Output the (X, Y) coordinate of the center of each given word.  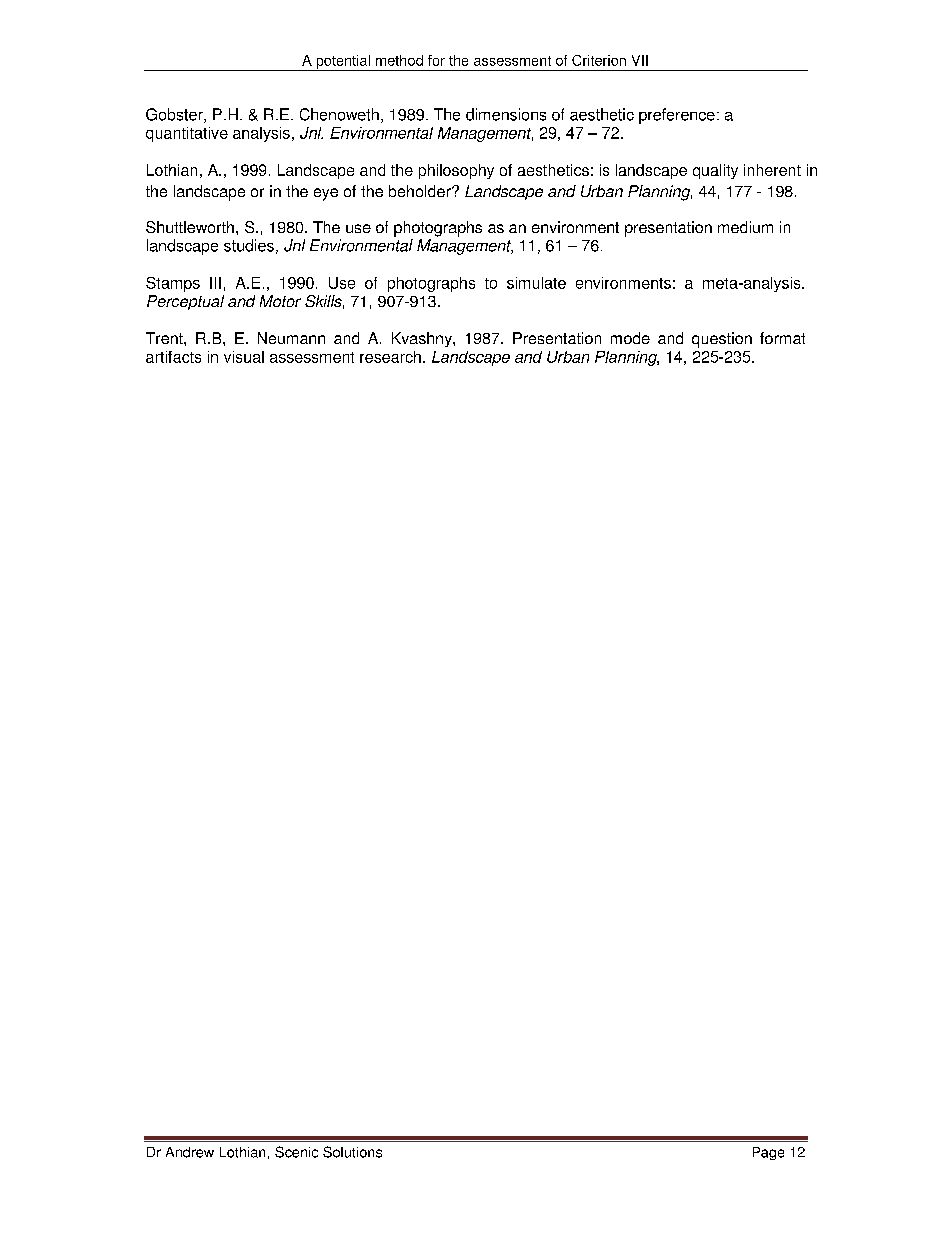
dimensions (506, 114)
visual (244, 357)
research (390, 357)
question (722, 340)
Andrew (190, 1152)
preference (677, 116)
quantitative (187, 134)
